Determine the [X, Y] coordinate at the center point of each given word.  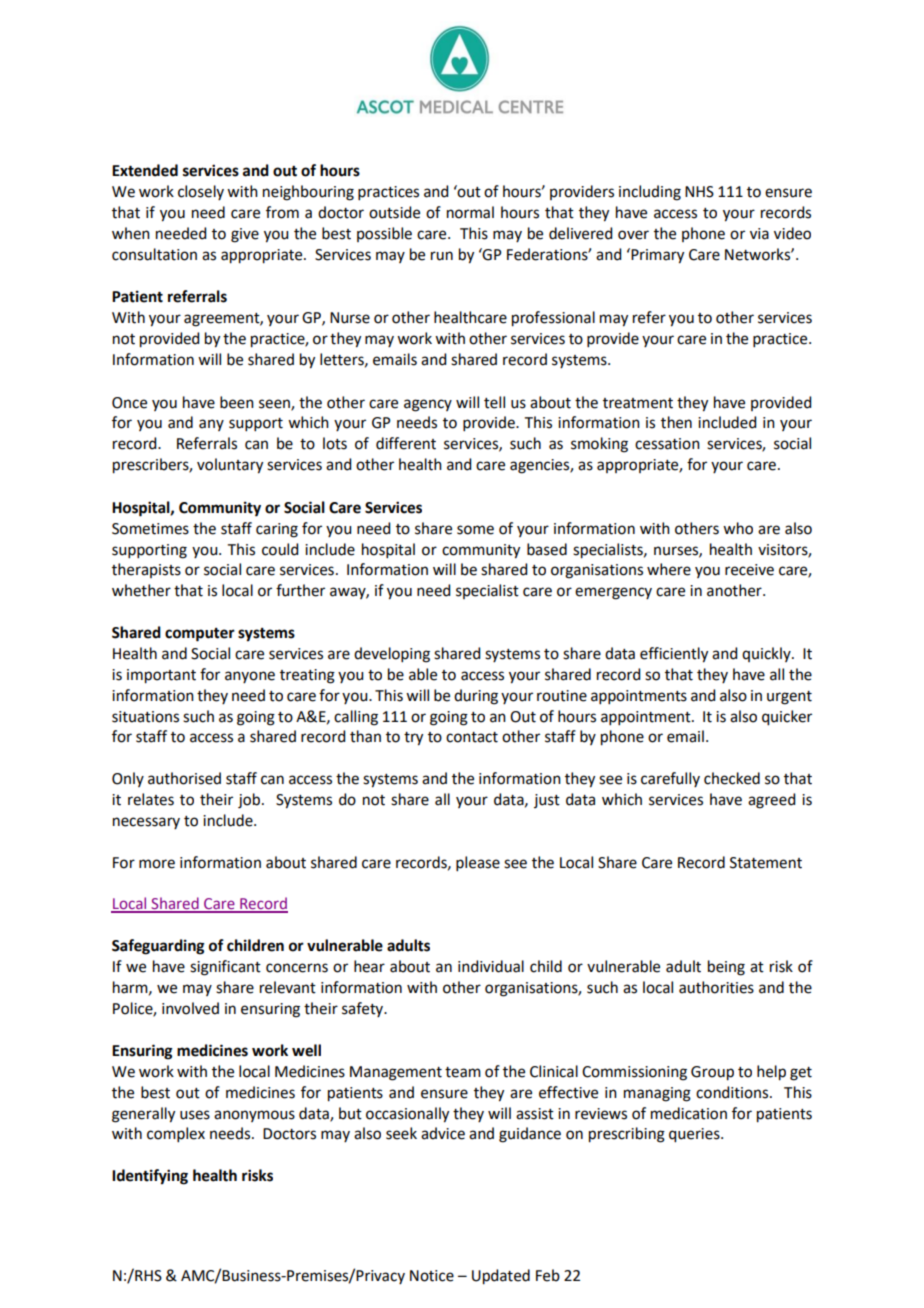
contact [472, 737]
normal [470, 212]
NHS [699, 192]
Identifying [150, 1177]
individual [491, 966]
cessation [667, 444]
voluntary [230, 466]
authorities [716, 987]
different [406, 443]
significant [225, 968]
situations [145, 717]
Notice [432, 1276]
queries [695, 1135]
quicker [787, 718]
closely [201, 192]
